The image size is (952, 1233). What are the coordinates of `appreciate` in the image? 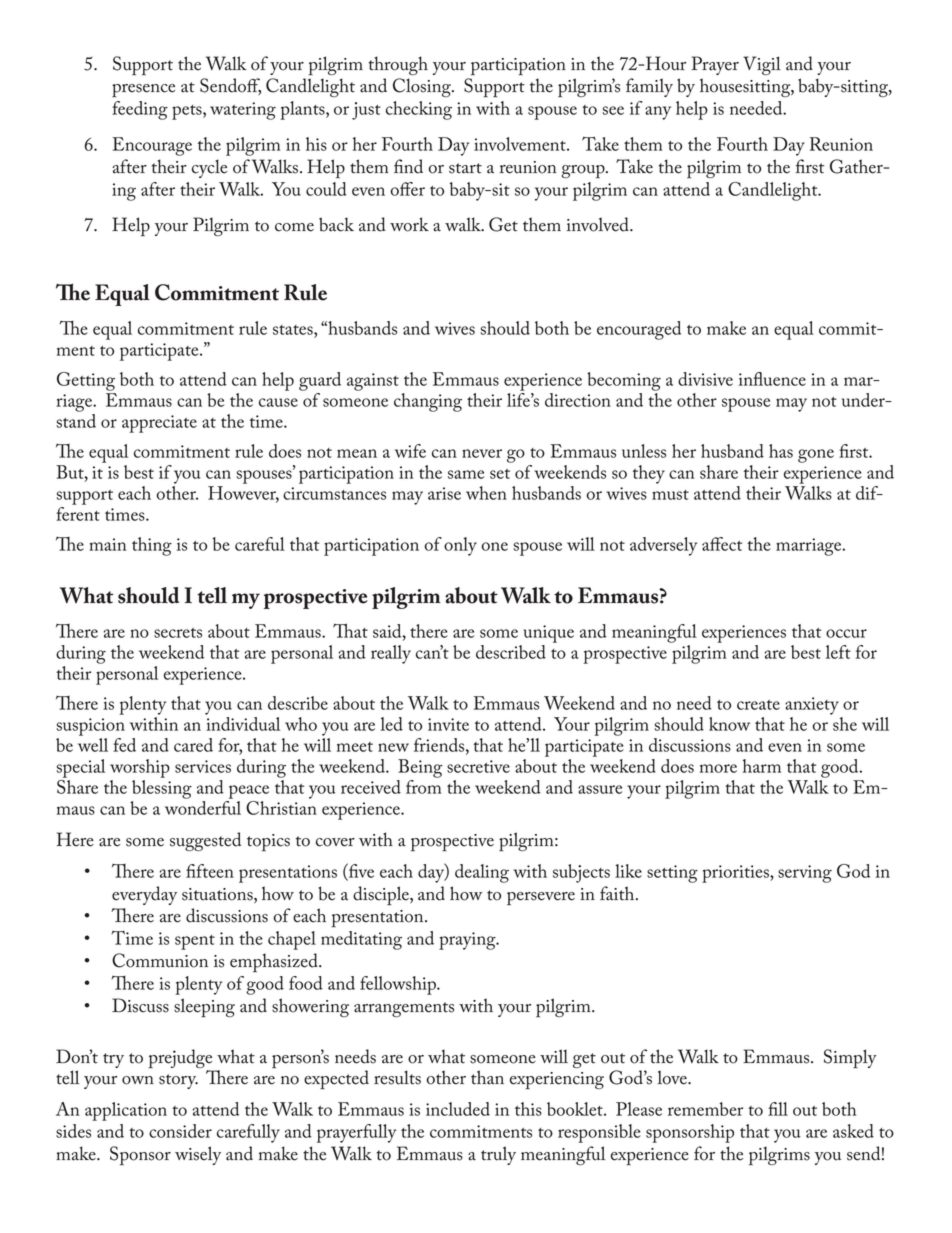 It's located at (159, 424).
